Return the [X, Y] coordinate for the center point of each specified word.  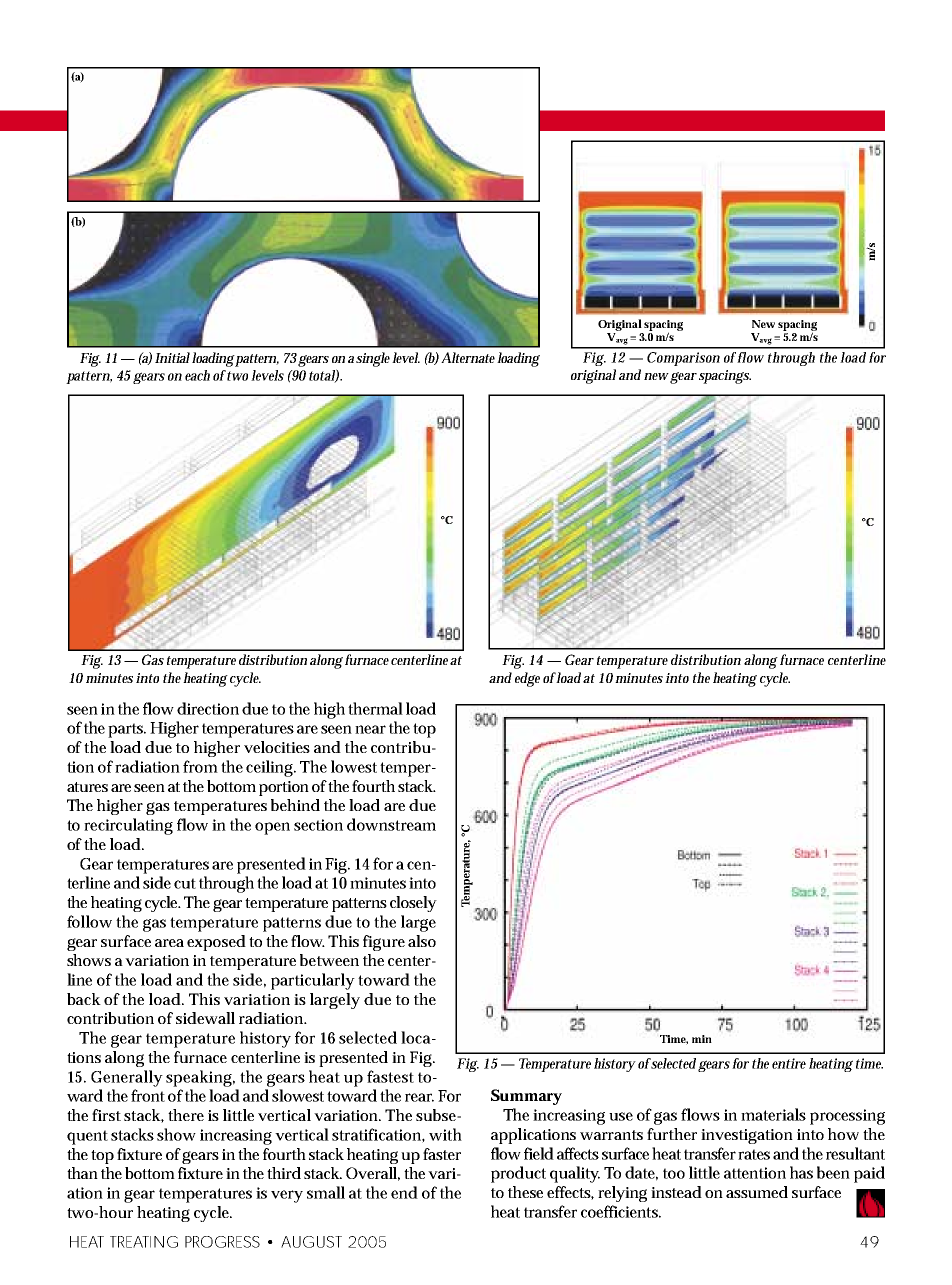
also [422, 941]
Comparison [683, 359]
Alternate [468, 357]
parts [127, 730]
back [84, 999]
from [200, 766]
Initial [172, 357]
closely [413, 904]
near [370, 729]
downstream [391, 824]
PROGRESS [222, 1242]
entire [789, 1063]
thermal [375, 708]
